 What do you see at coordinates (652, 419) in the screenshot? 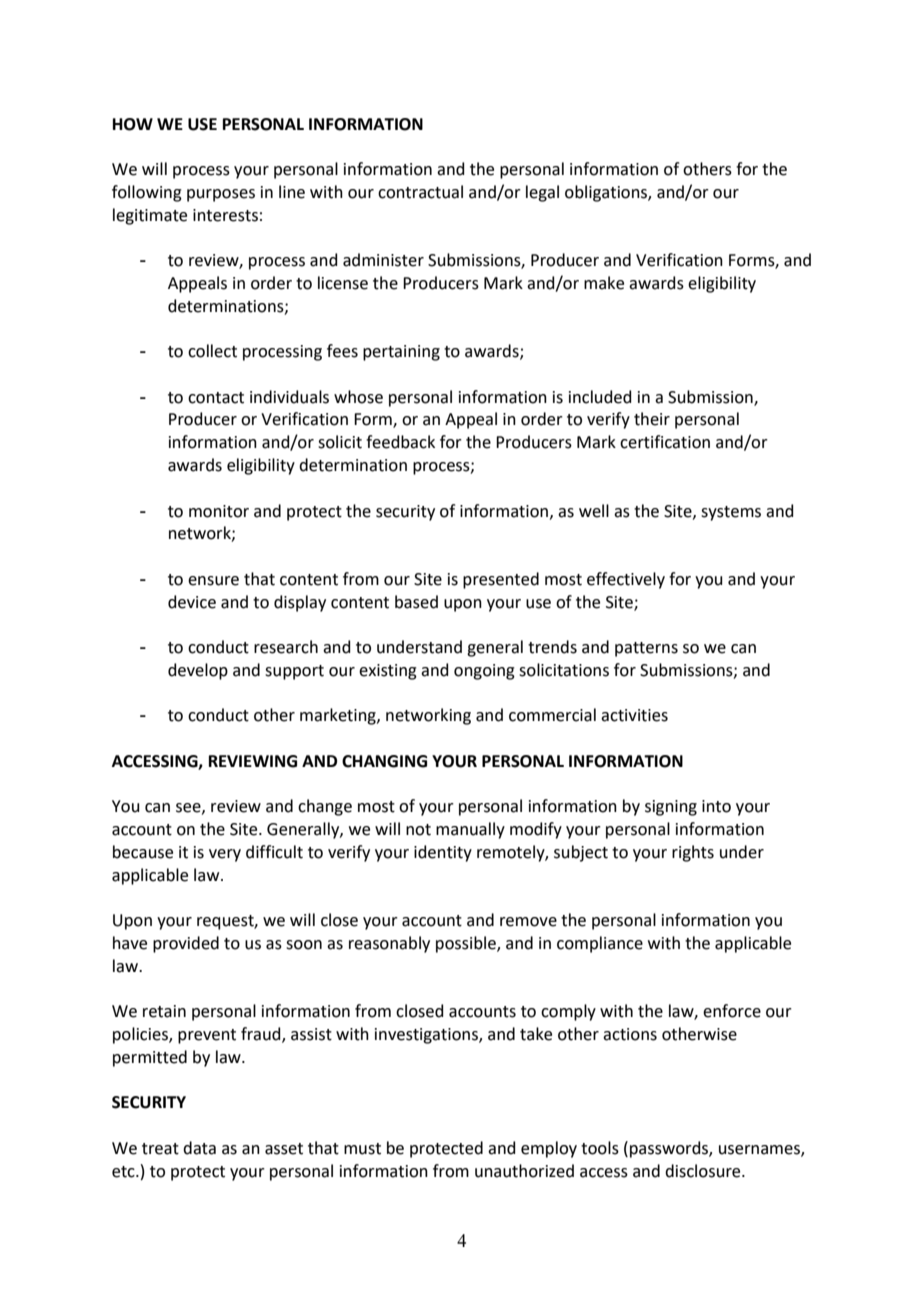
I see `their` at bounding box center [652, 419].
